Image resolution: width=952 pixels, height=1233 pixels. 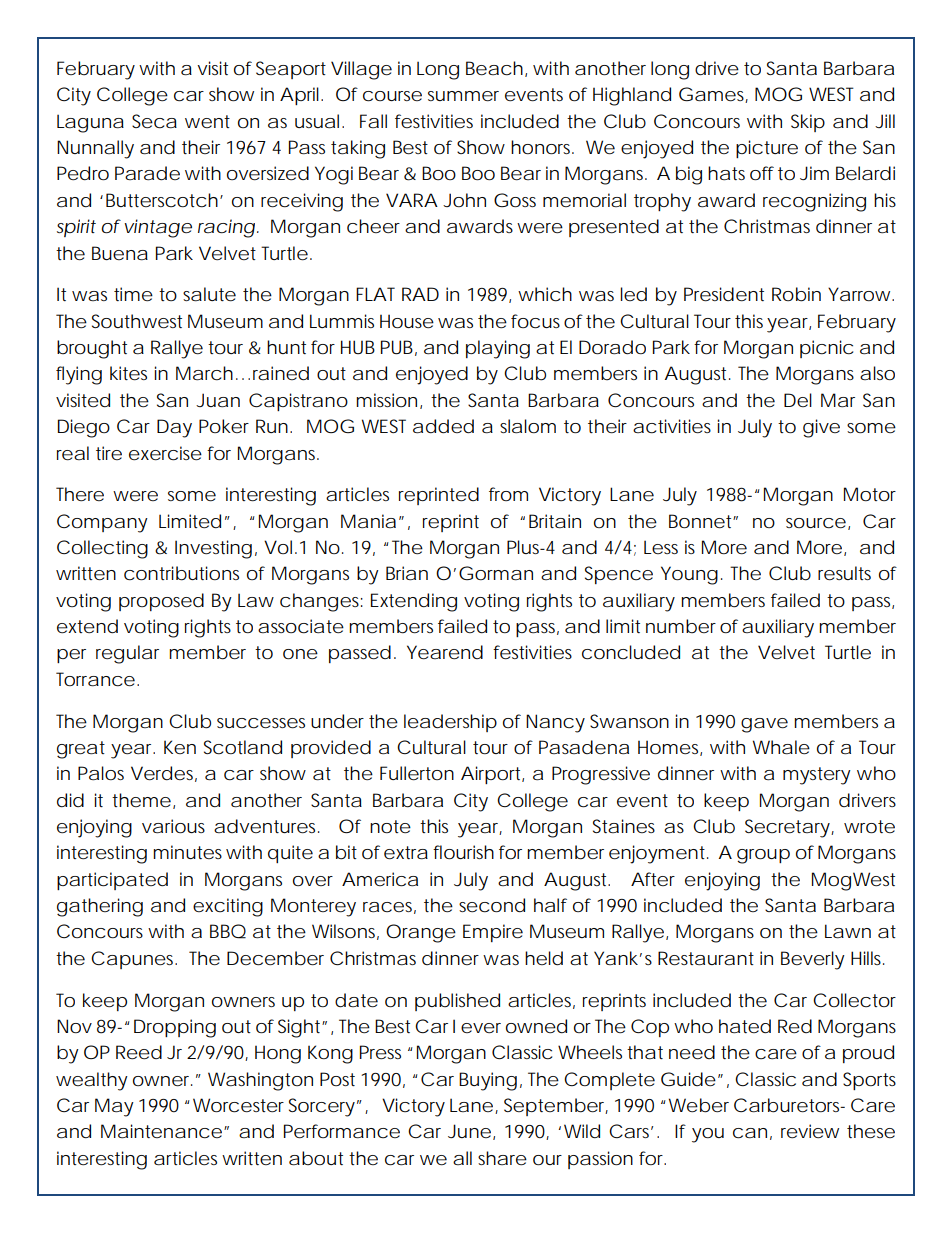 What do you see at coordinates (319, 602) in the image?
I see `changes` at bounding box center [319, 602].
